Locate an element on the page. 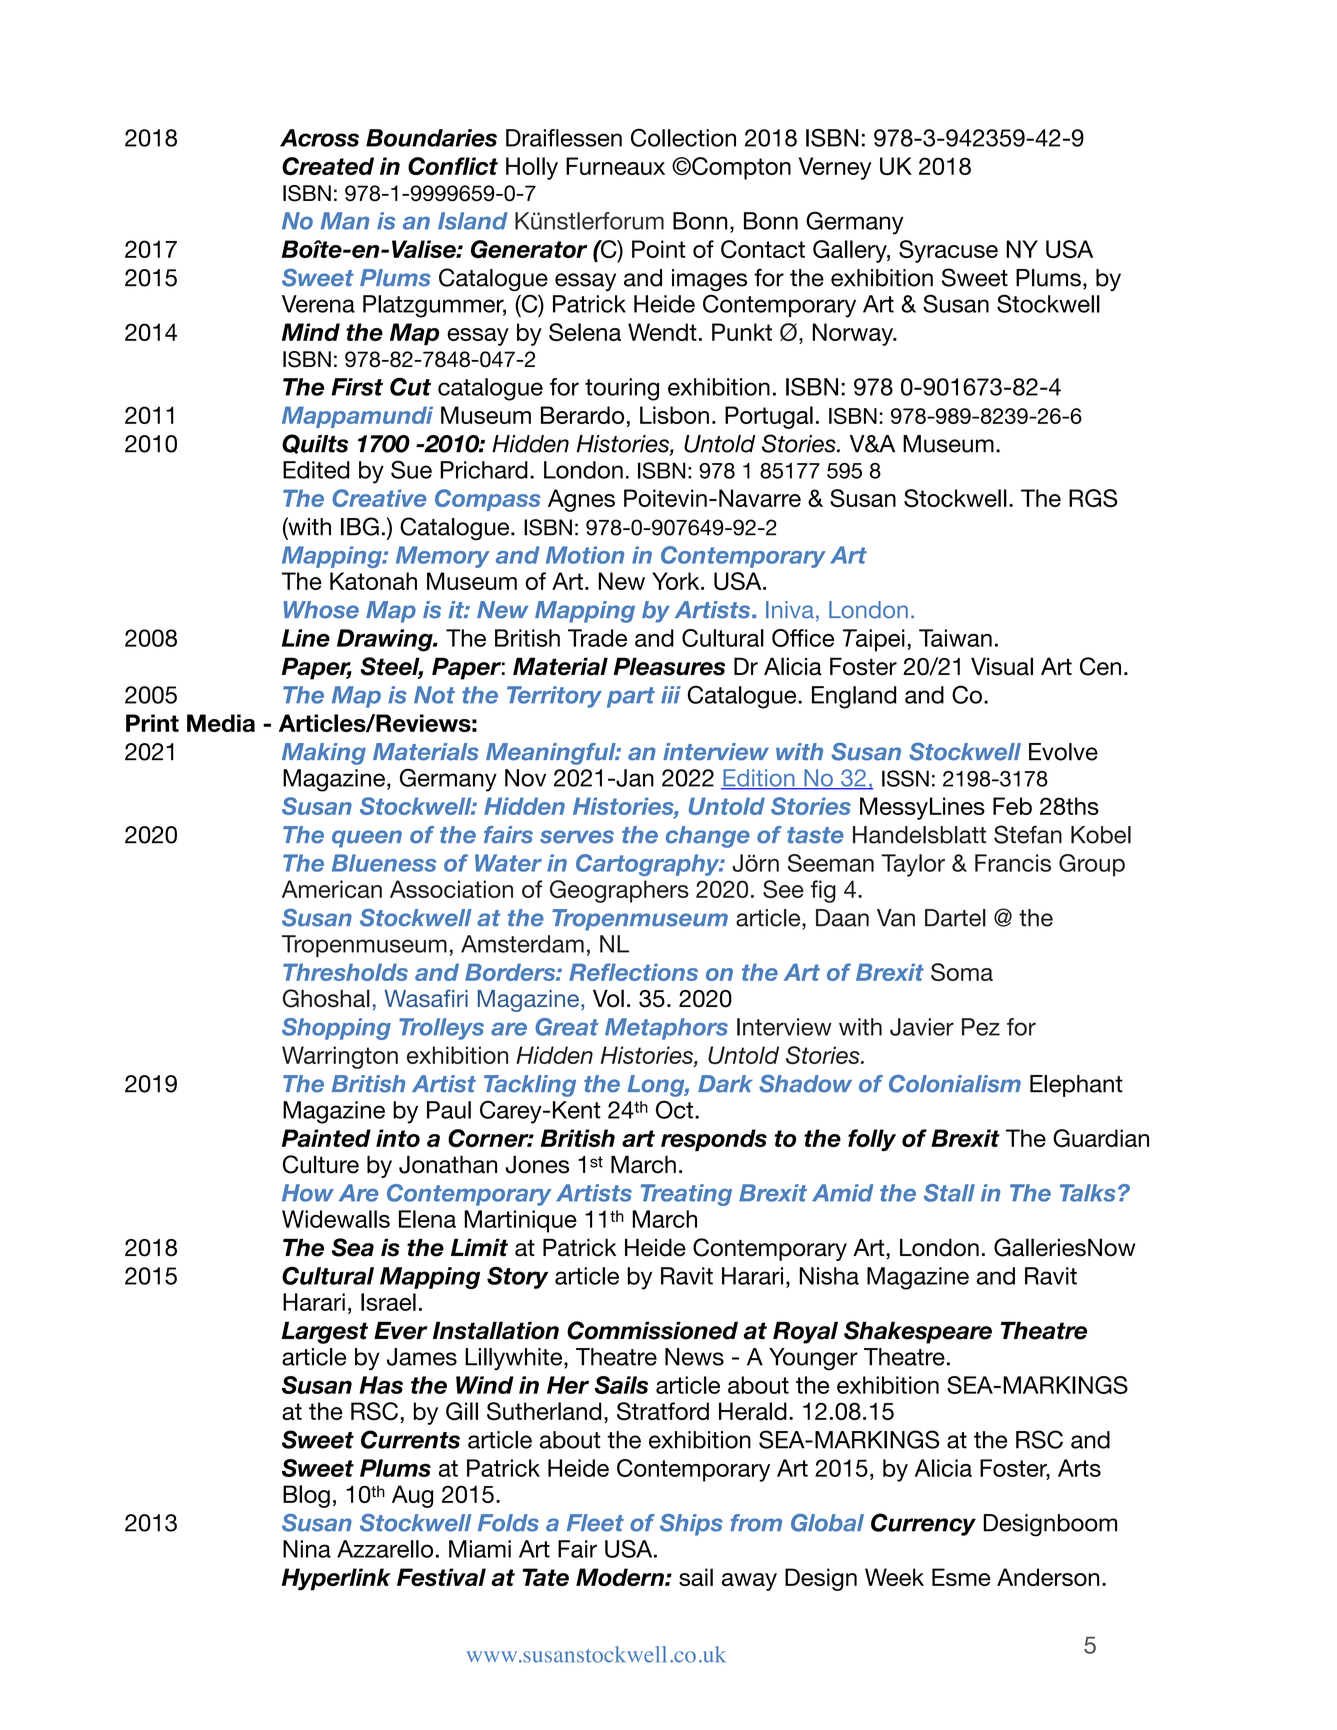  Largest is located at coordinates (325, 1332).
